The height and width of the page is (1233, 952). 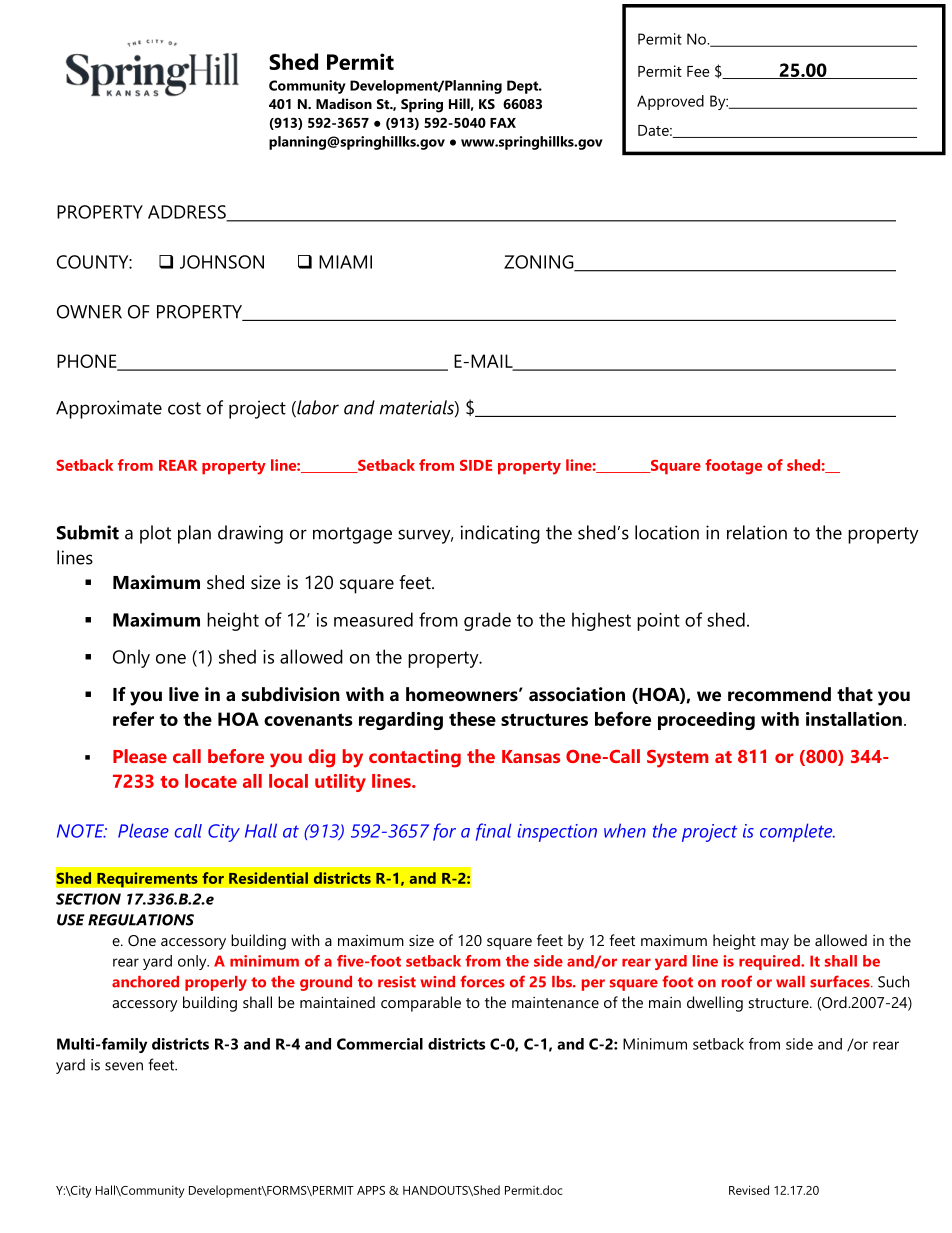 I want to click on APPS, so click(x=371, y=1190).
